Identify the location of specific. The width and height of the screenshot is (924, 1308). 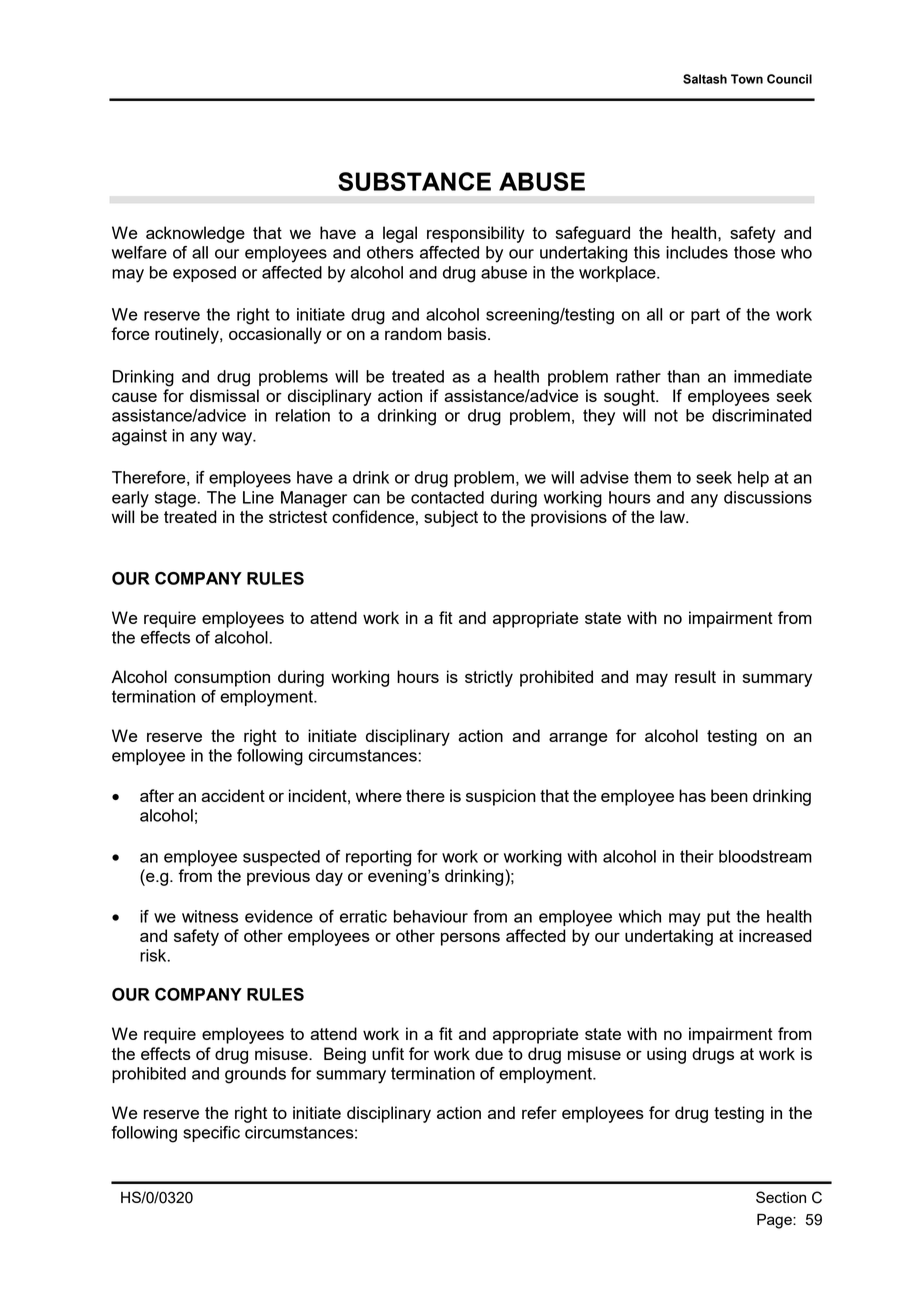
(211, 1134).
